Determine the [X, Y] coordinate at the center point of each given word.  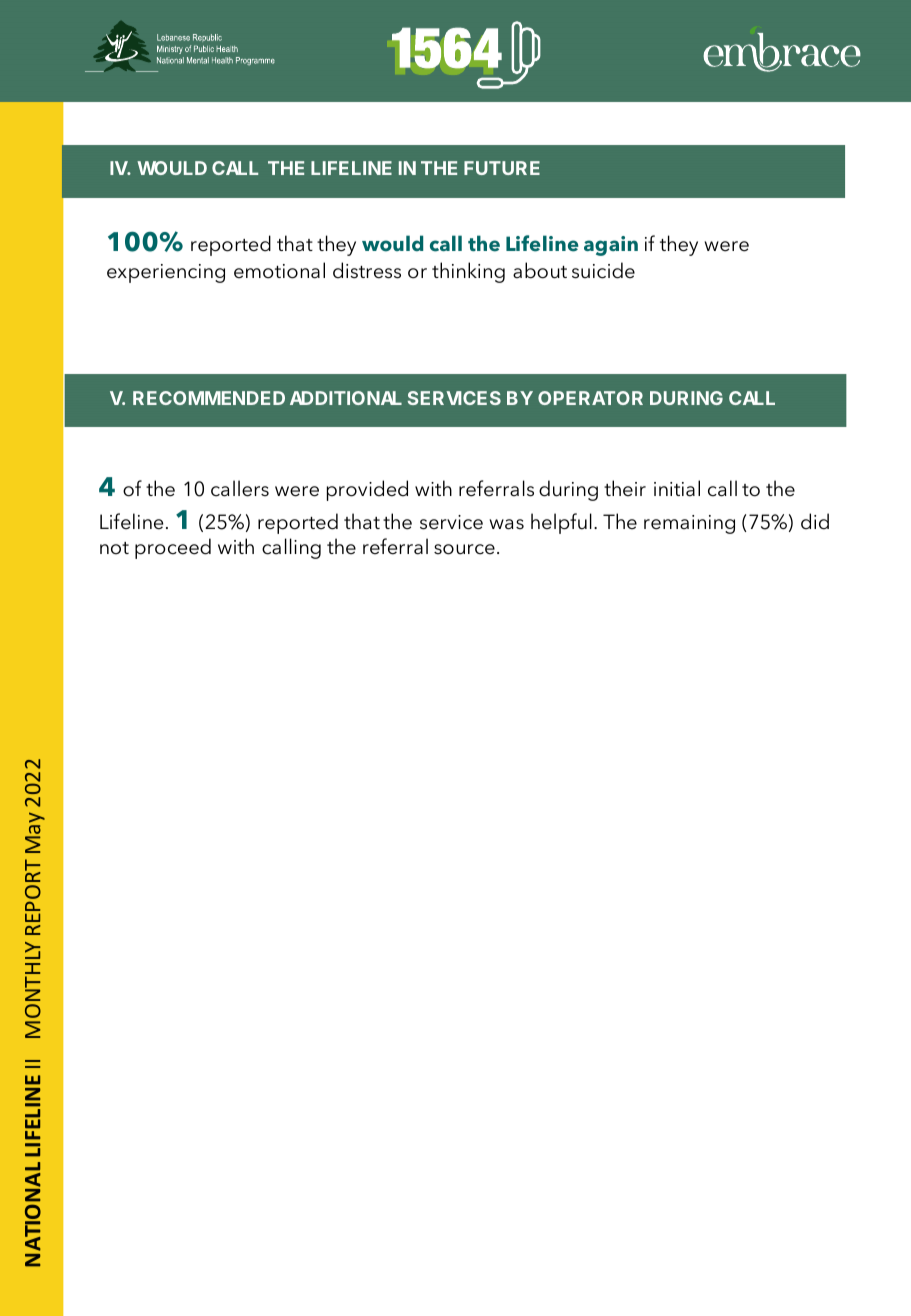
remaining [689, 524]
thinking [468, 272]
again [611, 246]
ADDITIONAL [346, 398]
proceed [173, 548]
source [464, 549]
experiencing [166, 273]
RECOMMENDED [209, 398]
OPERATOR [590, 398]
